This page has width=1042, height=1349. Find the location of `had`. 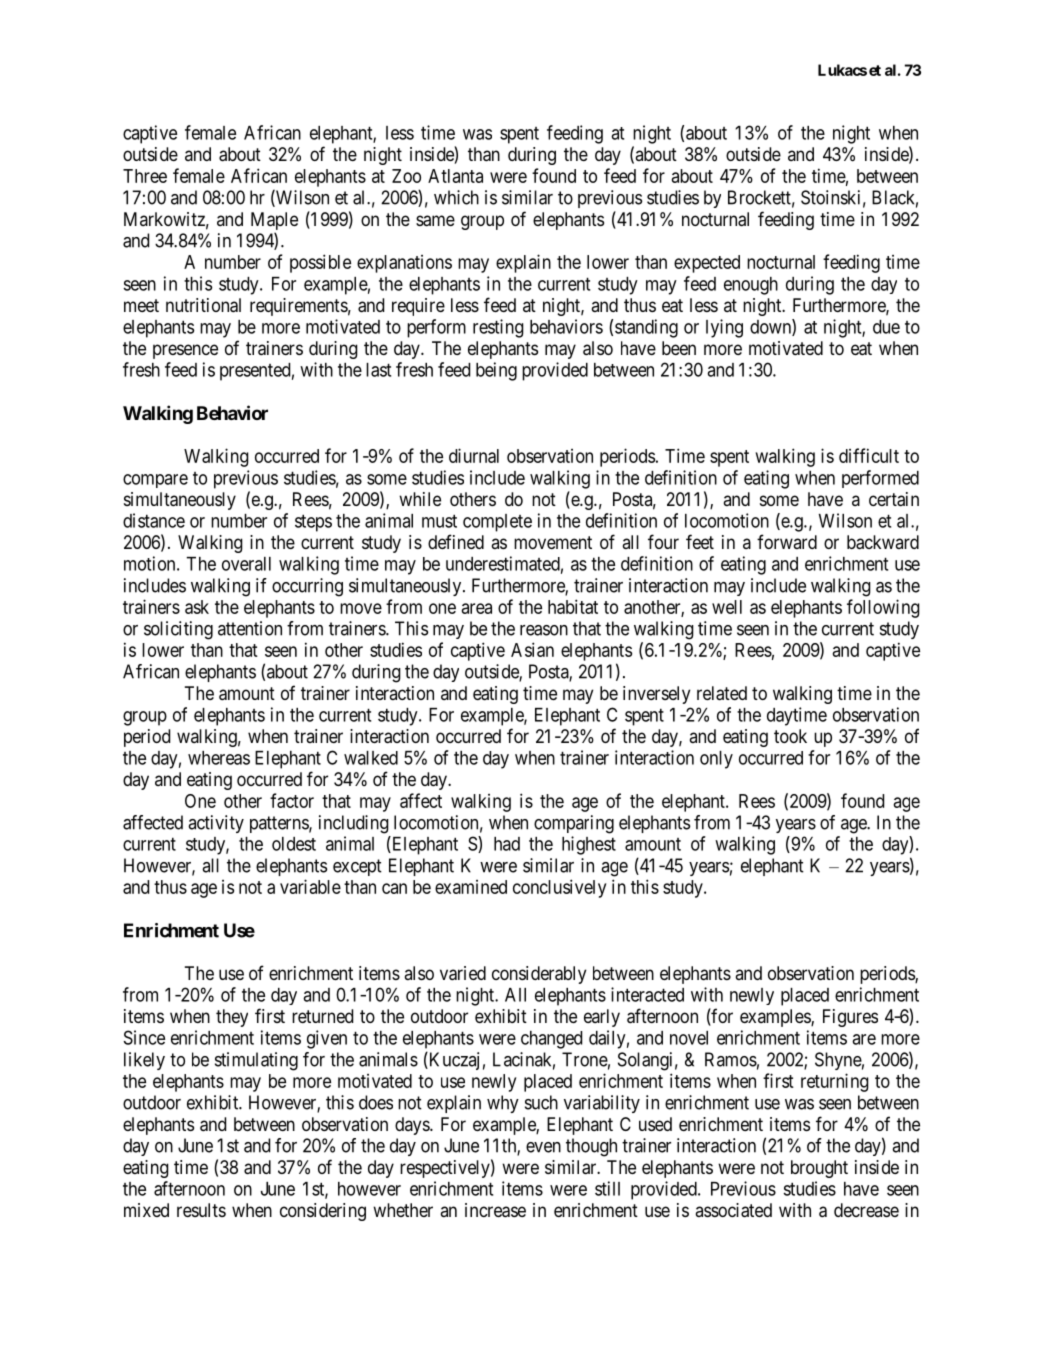

had is located at coordinates (507, 844).
